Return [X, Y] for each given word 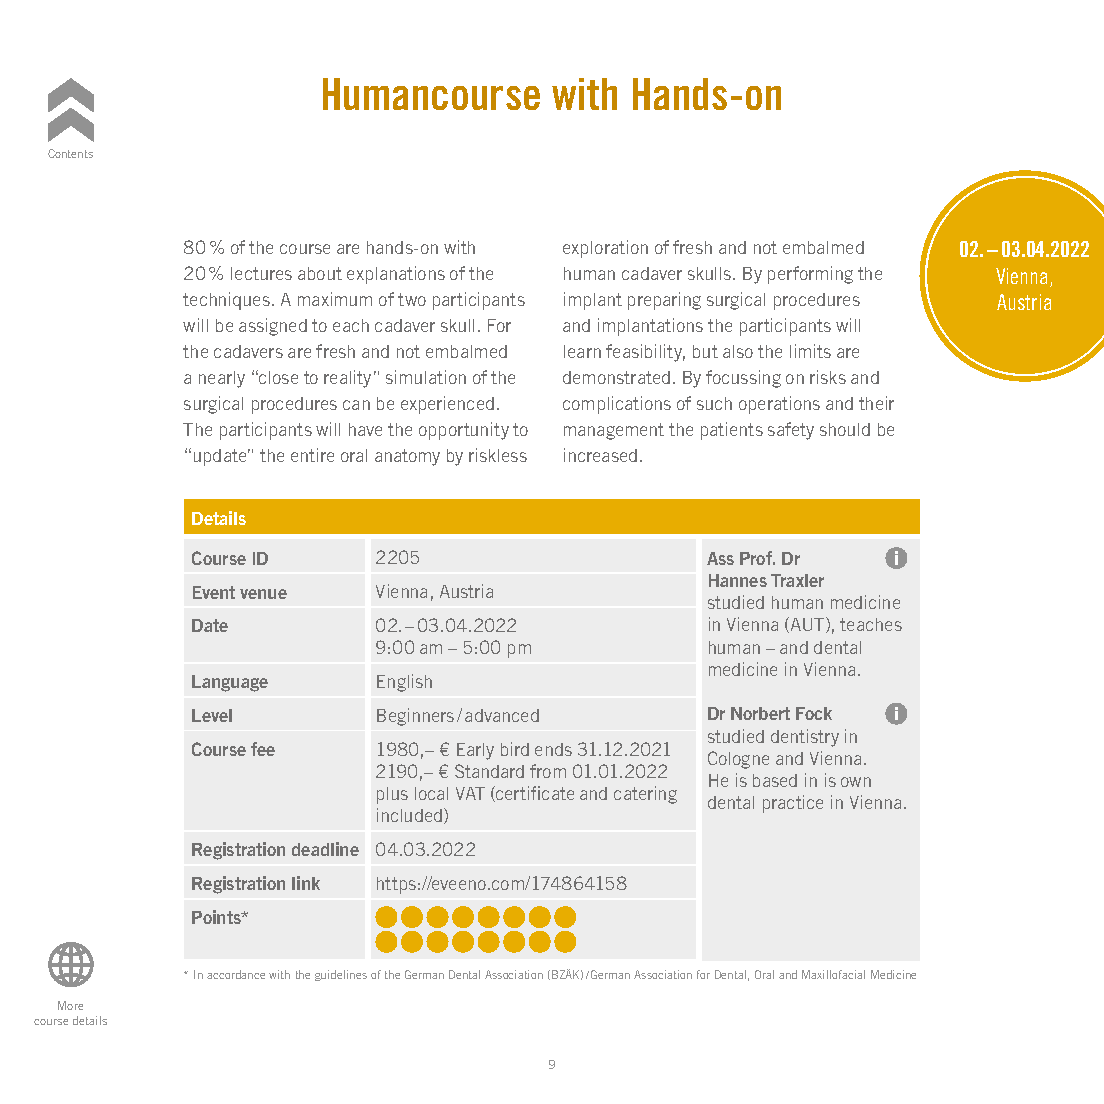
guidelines [341, 975]
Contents [70, 153]
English [404, 683]
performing [810, 275]
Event [214, 592]
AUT [809, 625]
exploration [605, 249]
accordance [236, 974]
